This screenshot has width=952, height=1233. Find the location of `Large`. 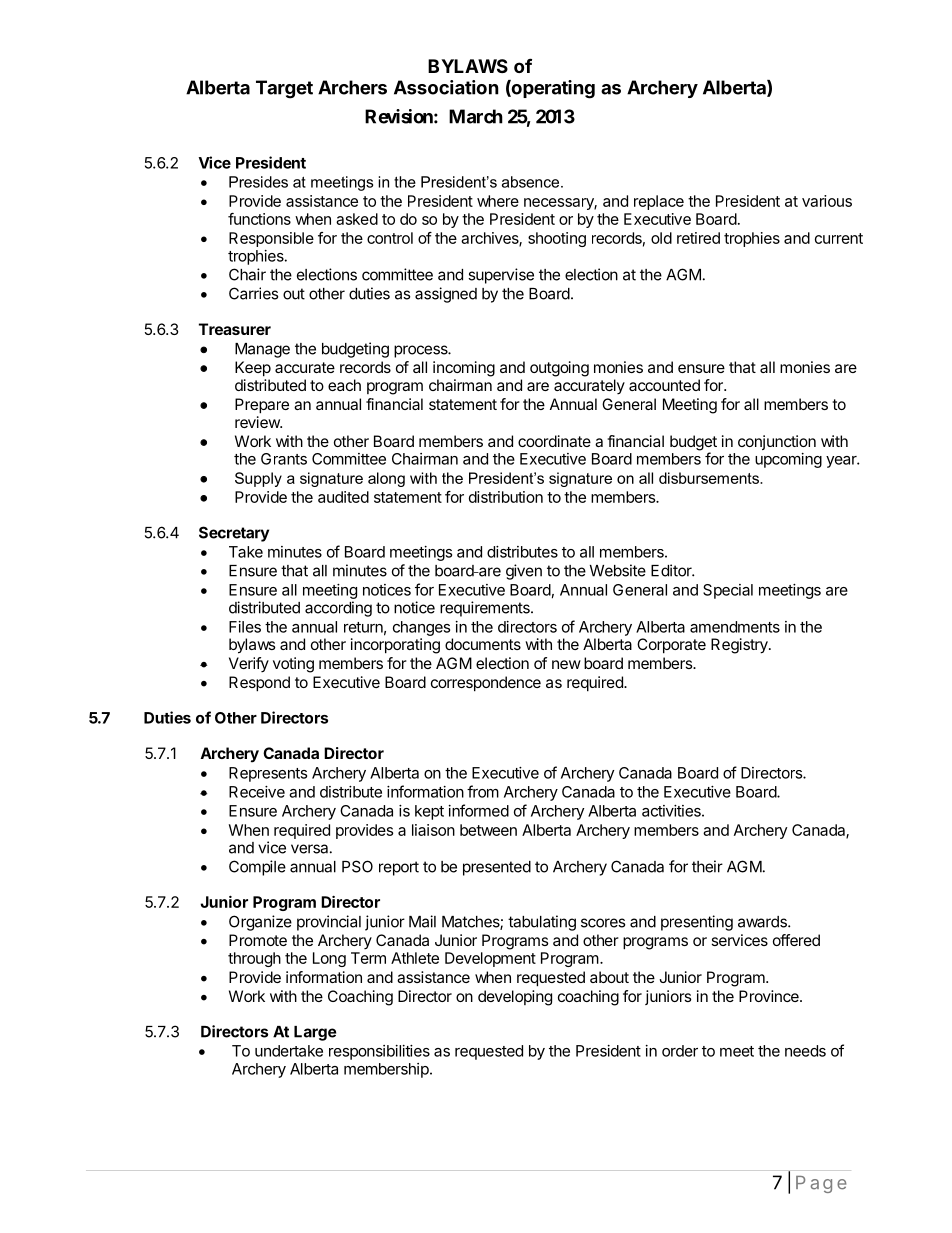

Large is located at coordinates (315, 1033).
